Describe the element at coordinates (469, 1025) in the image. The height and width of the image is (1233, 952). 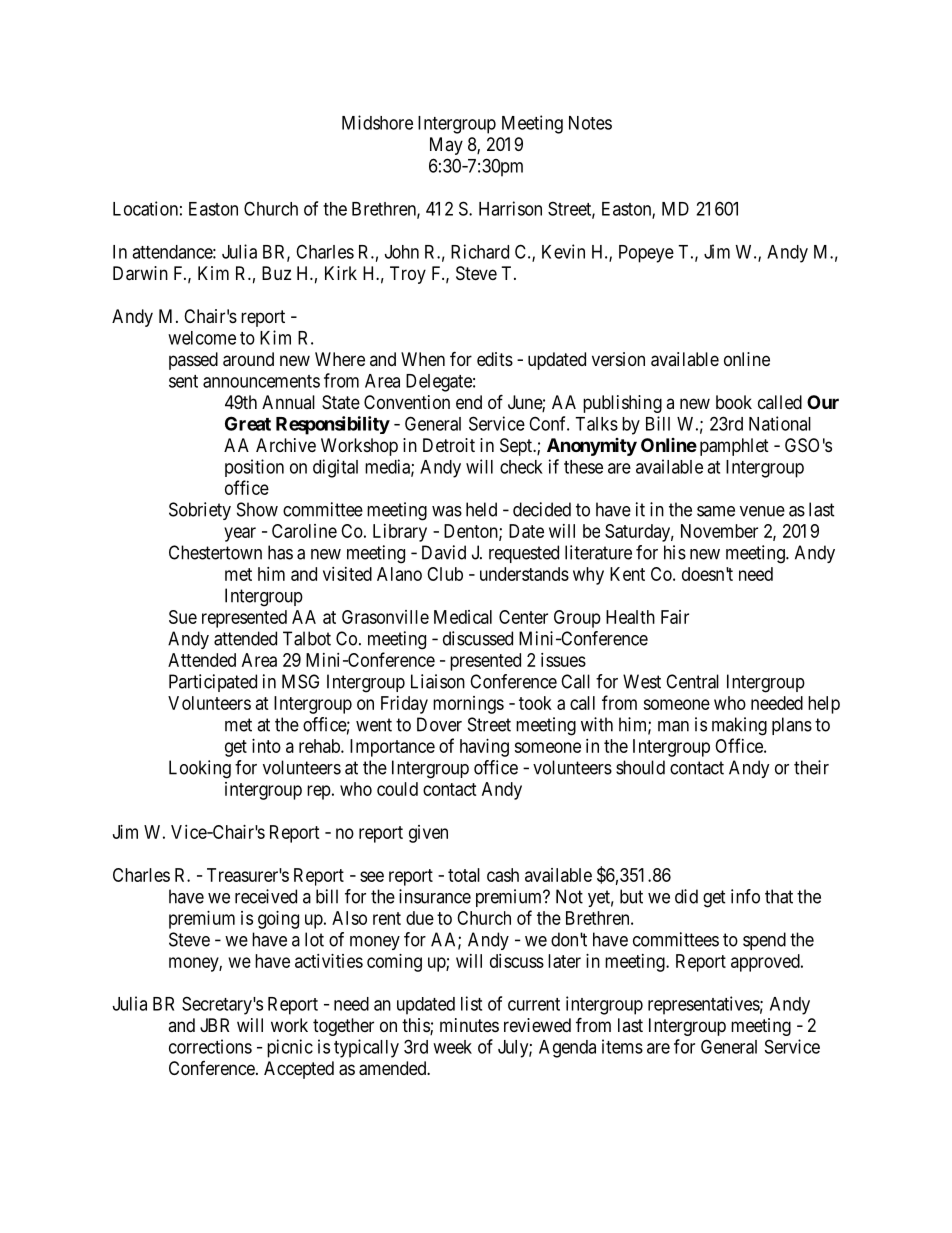
I see `minutes` at that location.
